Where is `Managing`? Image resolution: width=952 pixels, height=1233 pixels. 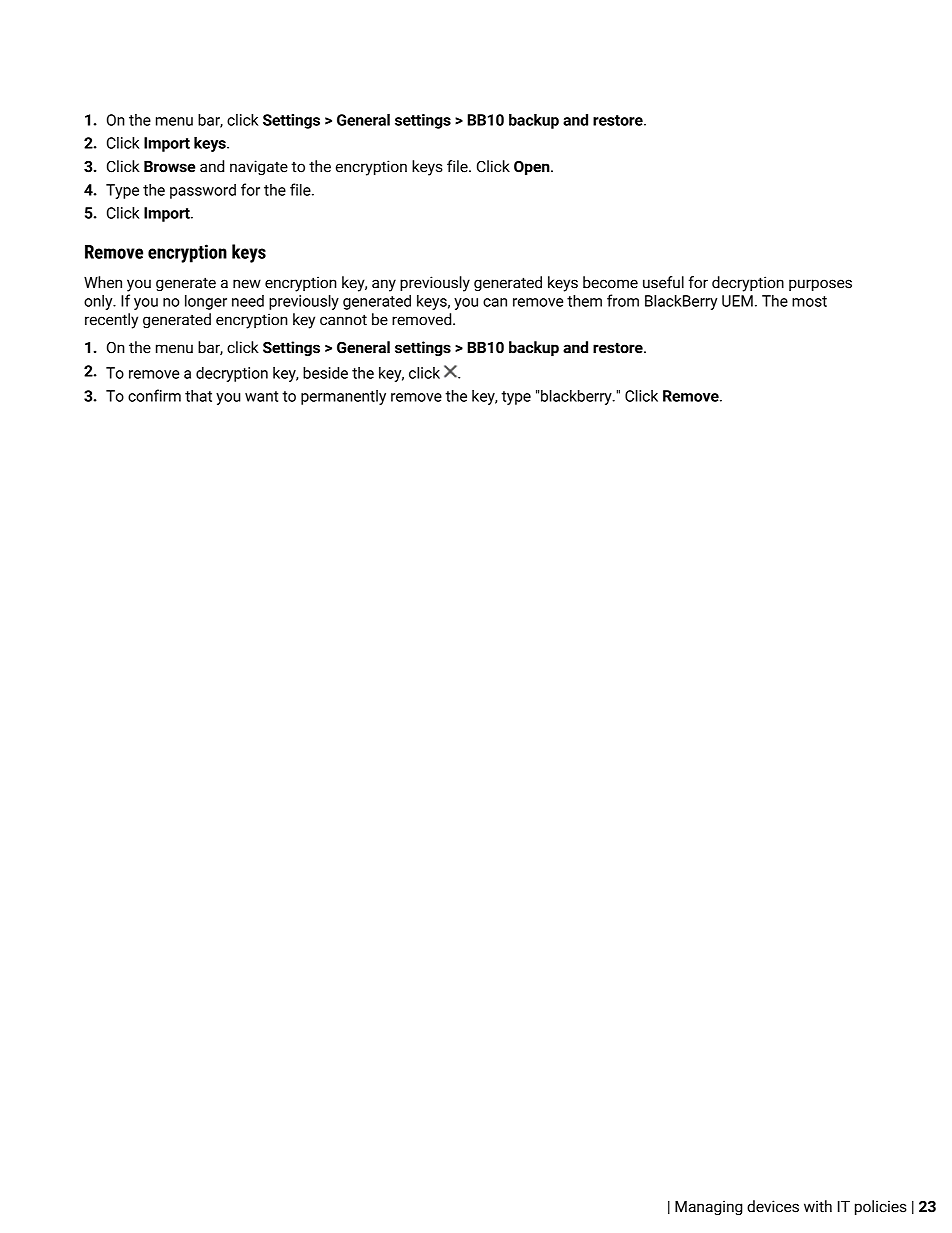 Managing is located at coordinates (709, 1207).
